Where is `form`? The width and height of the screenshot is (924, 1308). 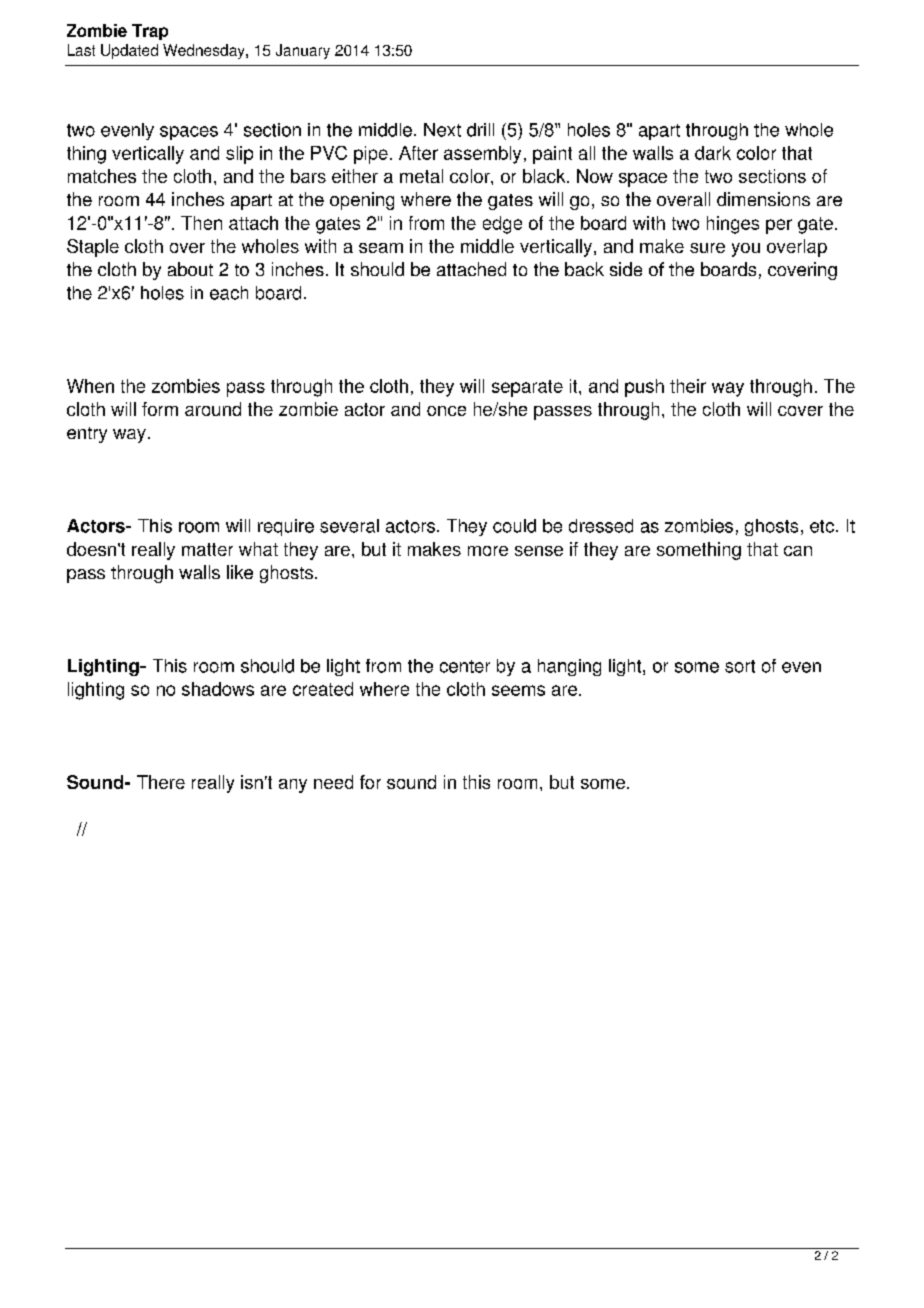
form is located at coordinates (160, 409).
